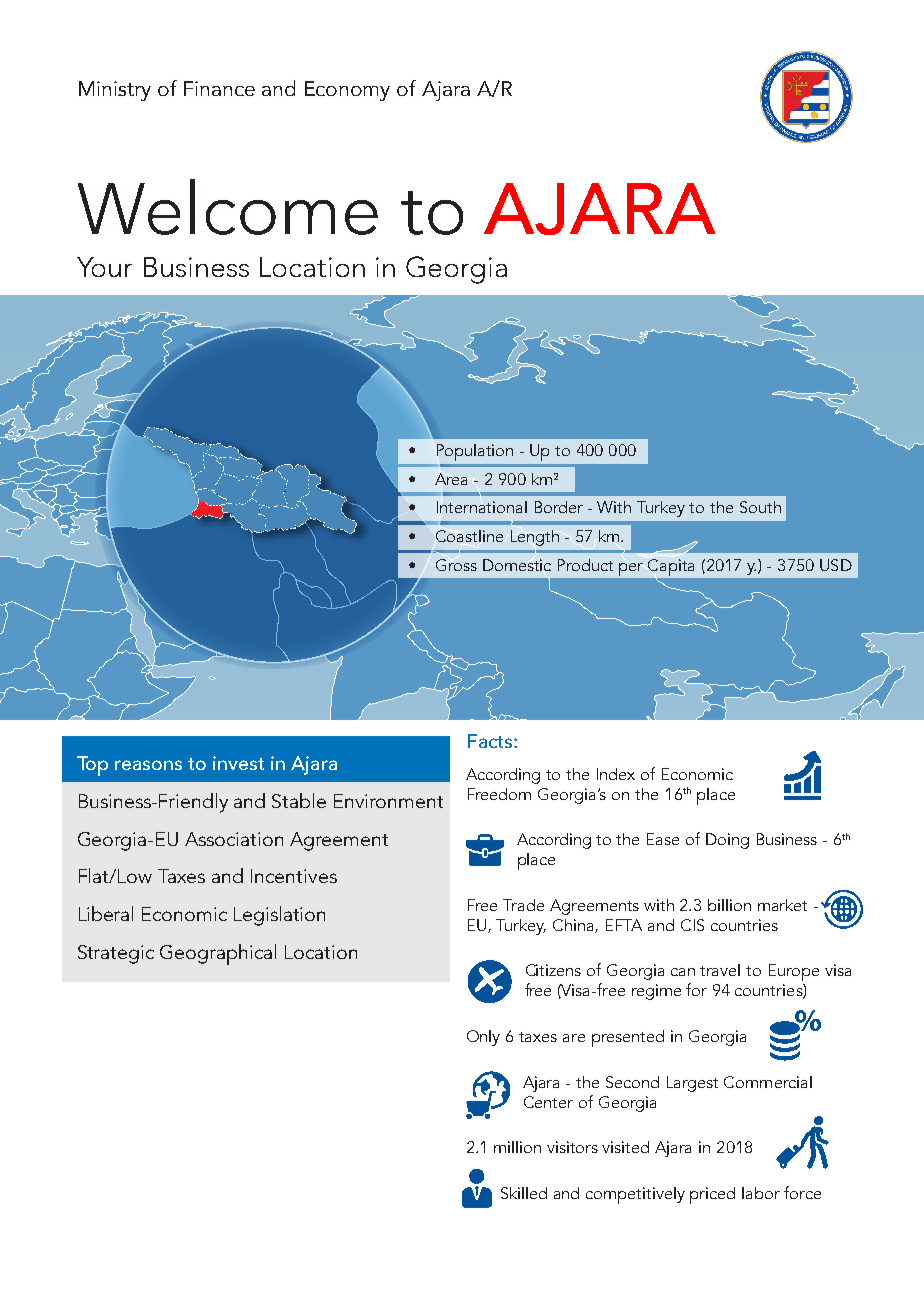  What do you see at coordinates (760, 507) in the image?
I see `South` at bounding box center [760, 507].
